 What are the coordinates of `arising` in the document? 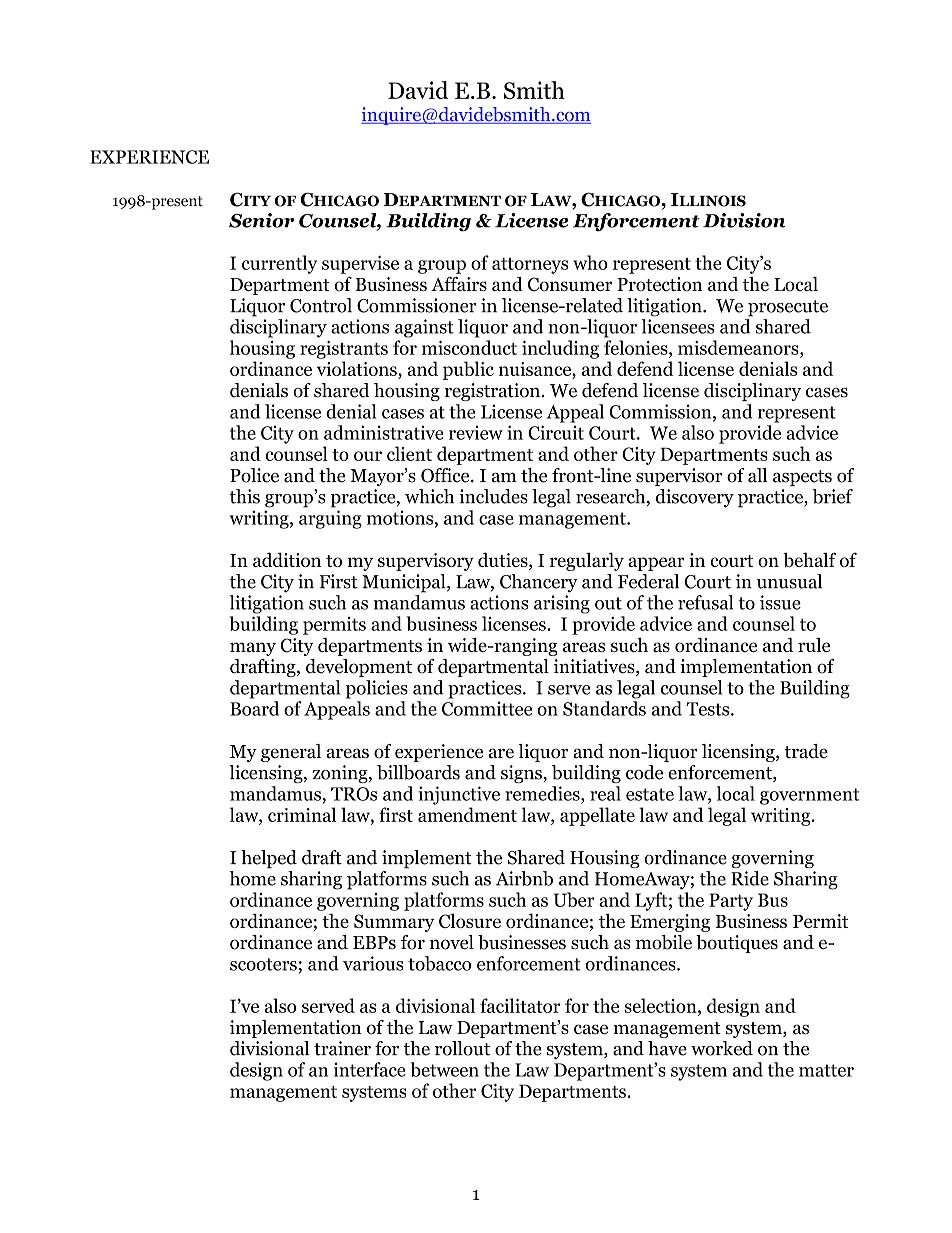 It's located at (562, 604).
